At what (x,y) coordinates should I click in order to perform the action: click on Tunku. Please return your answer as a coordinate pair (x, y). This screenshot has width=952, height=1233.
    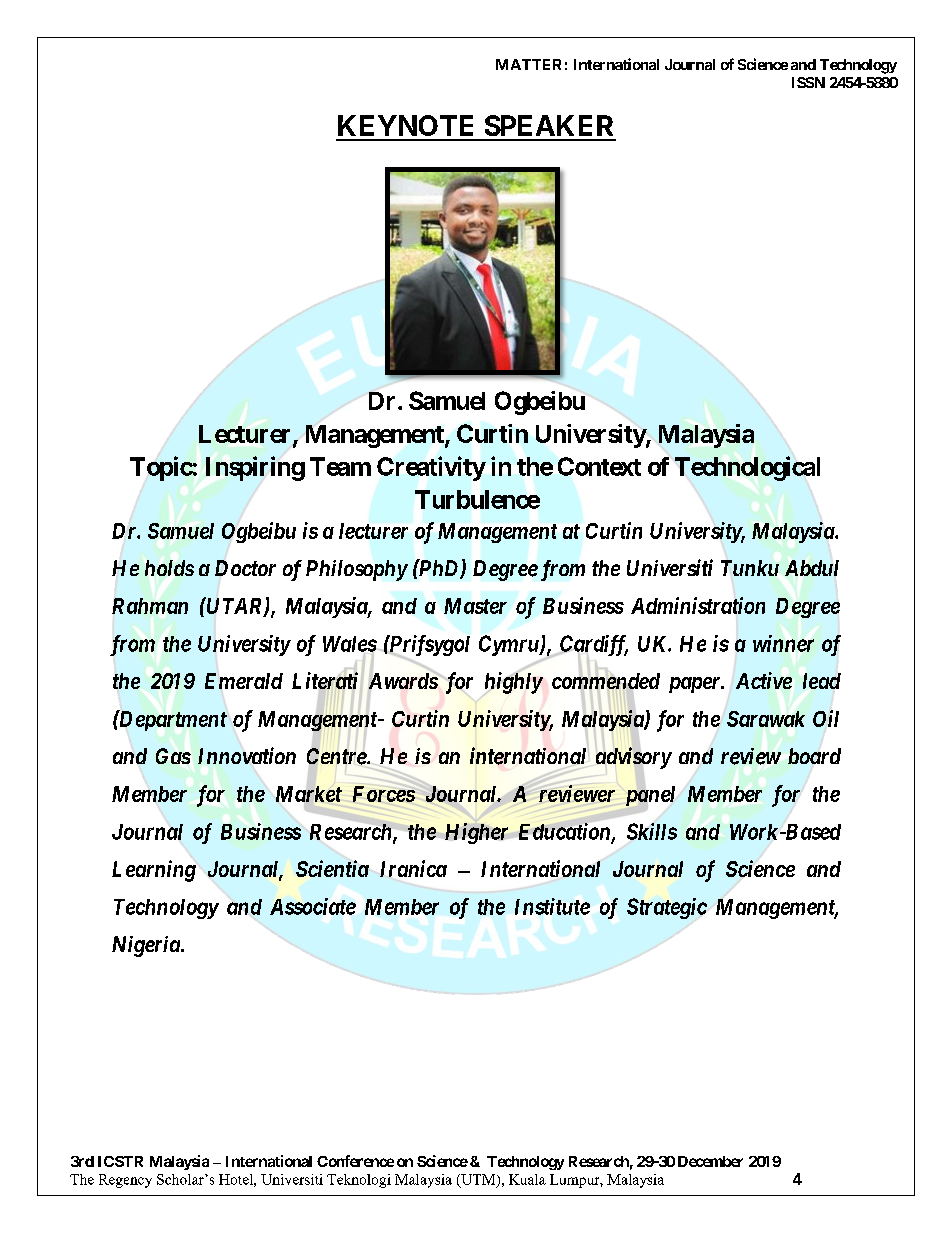
    Looking at the image, I should click on (750, 568).
